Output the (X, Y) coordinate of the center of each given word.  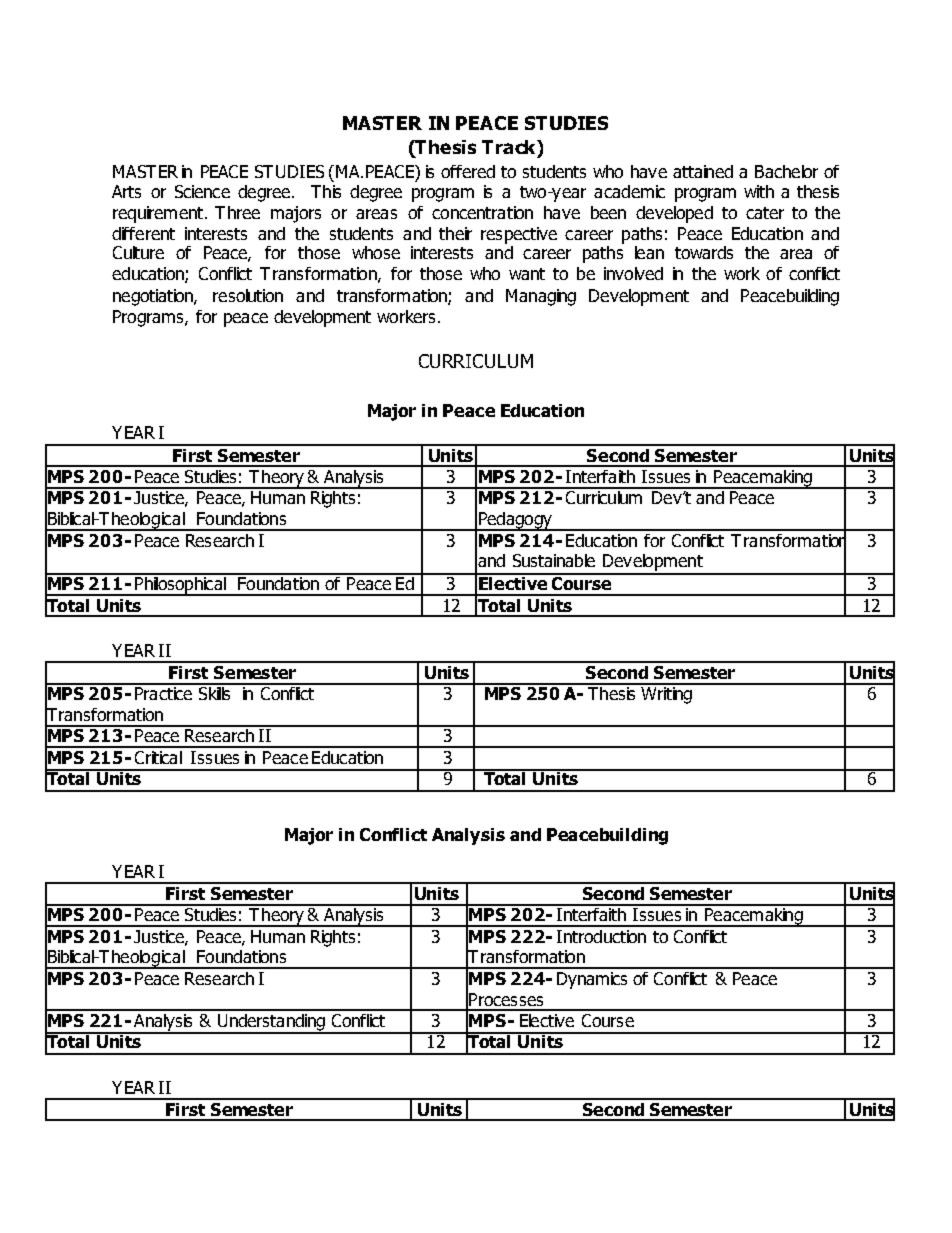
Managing (541, 297)
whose (376, 252)
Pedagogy (515, 521)
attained (703, 171)
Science (202, 191)
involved (633, 273)
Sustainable (554, 560)
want (527, 274)
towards (704, 252)
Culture (138, 252)
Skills (215, 692)
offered (468, 171)
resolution (248, 295)
